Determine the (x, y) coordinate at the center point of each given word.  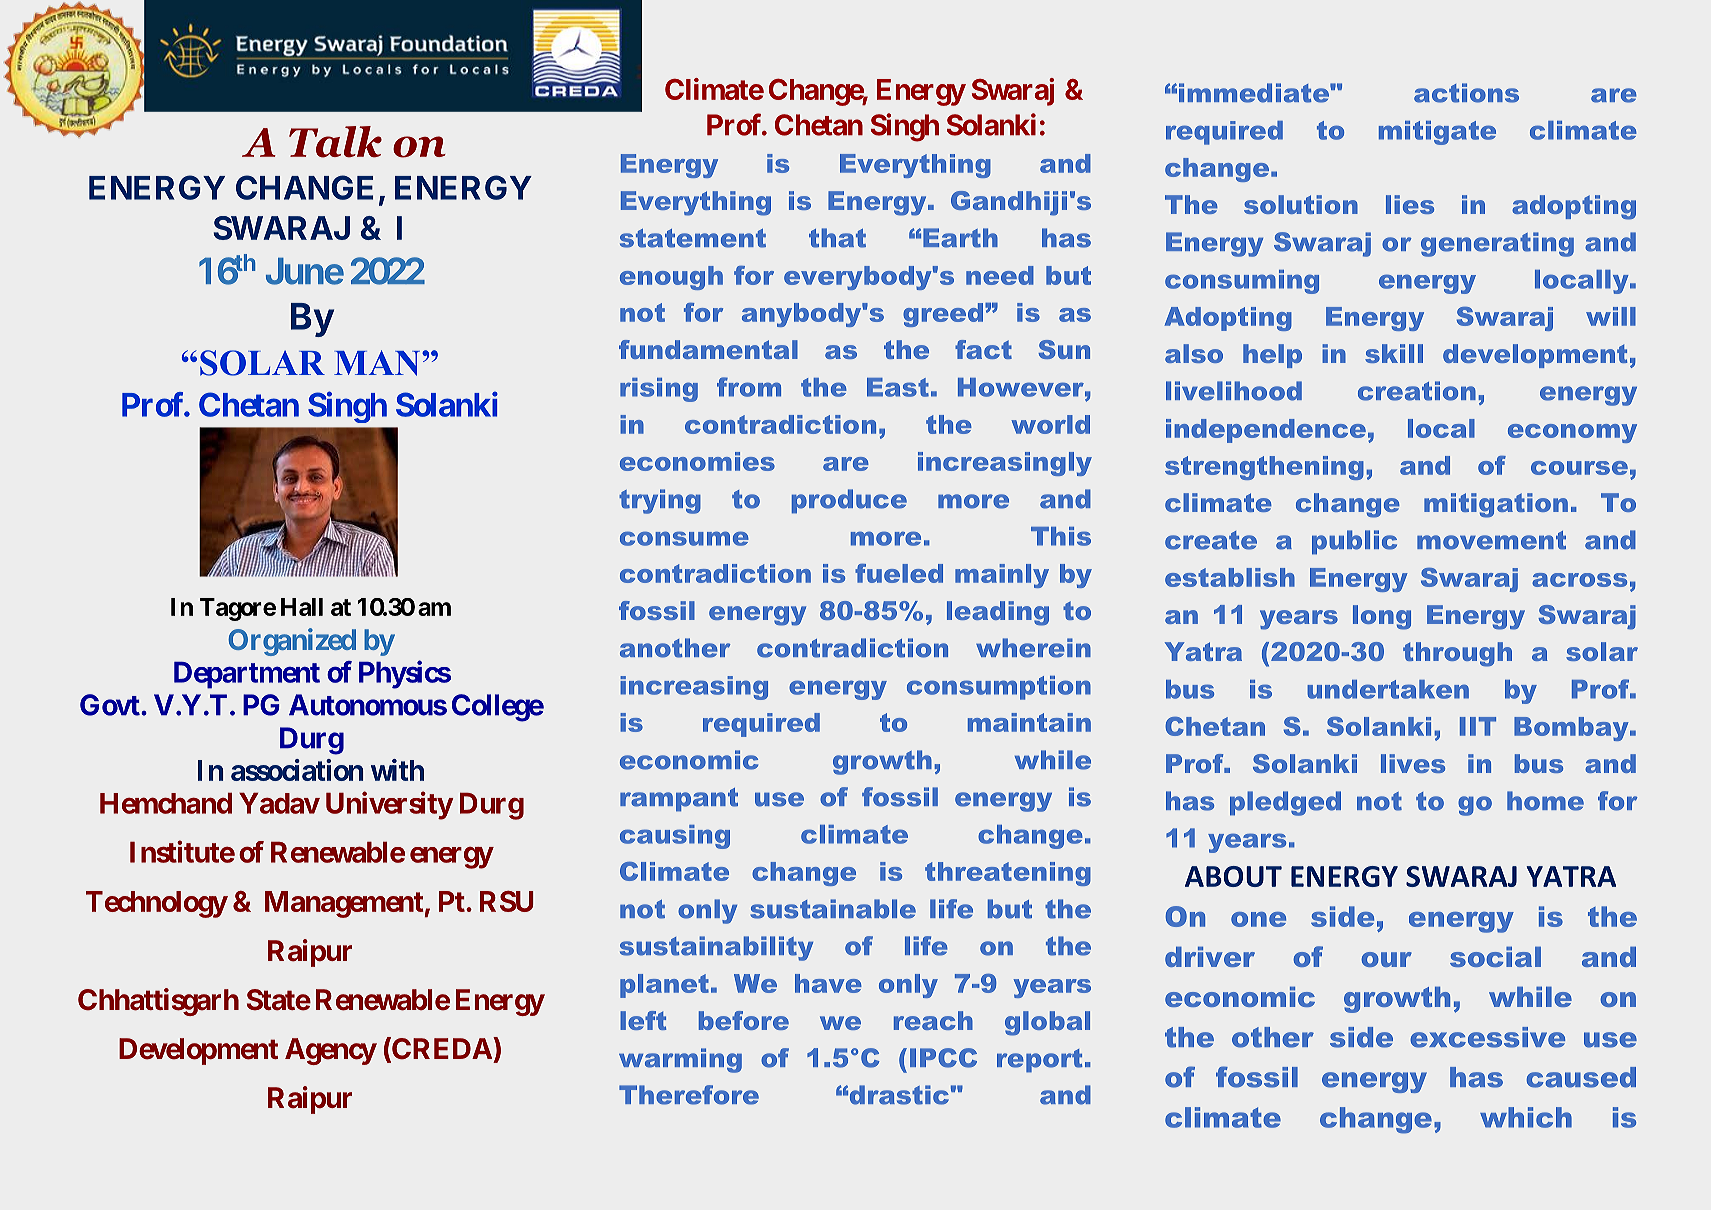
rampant (679, 800)
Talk (335, 142)
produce (849, 501)
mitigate (1437, 133)
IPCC (943, 1058)
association (297, 770)
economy (1572, 433)
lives (1413, 763)
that (837, 238)
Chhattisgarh (158, 1002)
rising (659, 390)
